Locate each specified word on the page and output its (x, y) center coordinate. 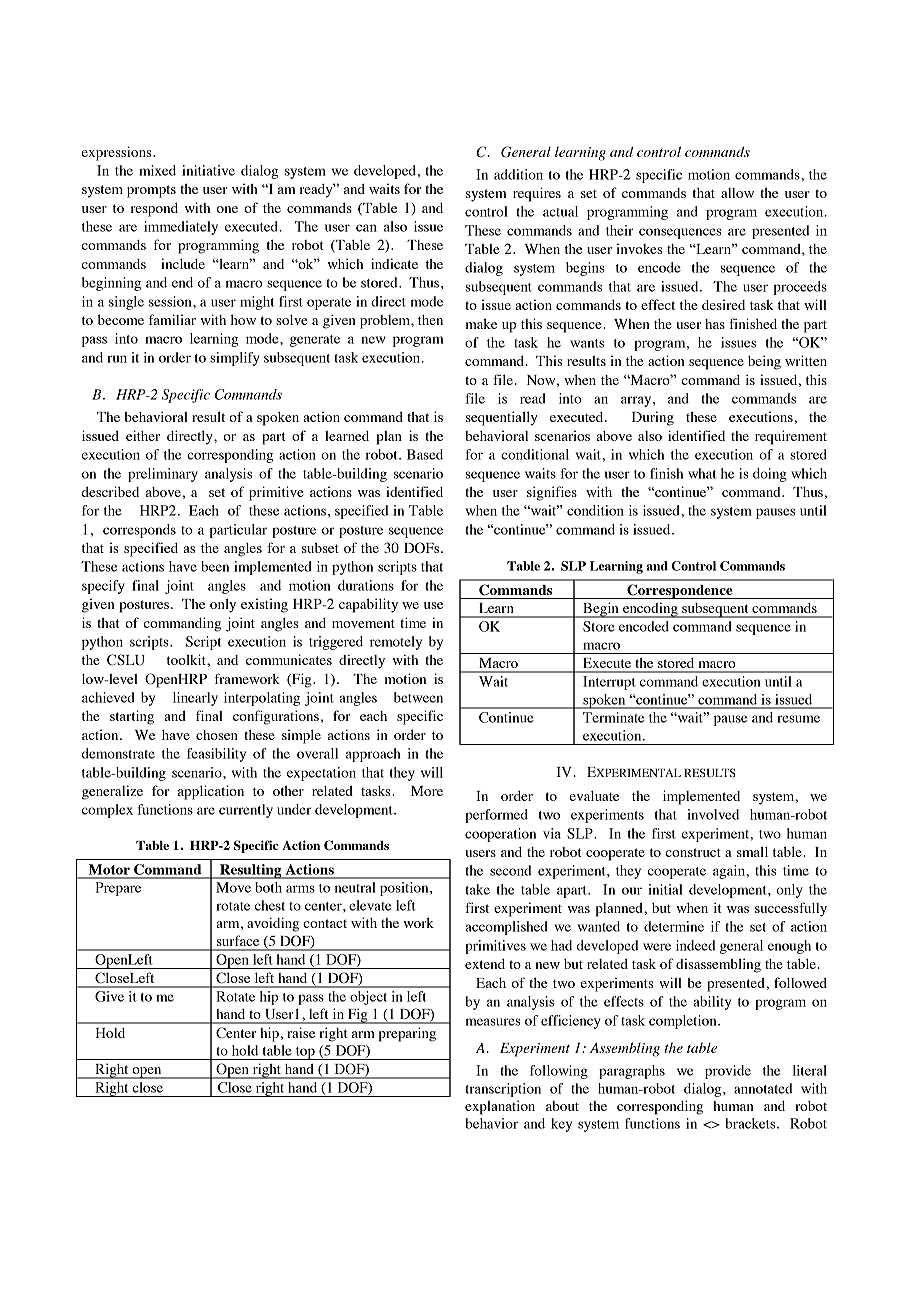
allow (737, 193)
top (305, 1053)
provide (728, 1072)
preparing (407, 1034)
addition (518, 174)
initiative (208, 170)
